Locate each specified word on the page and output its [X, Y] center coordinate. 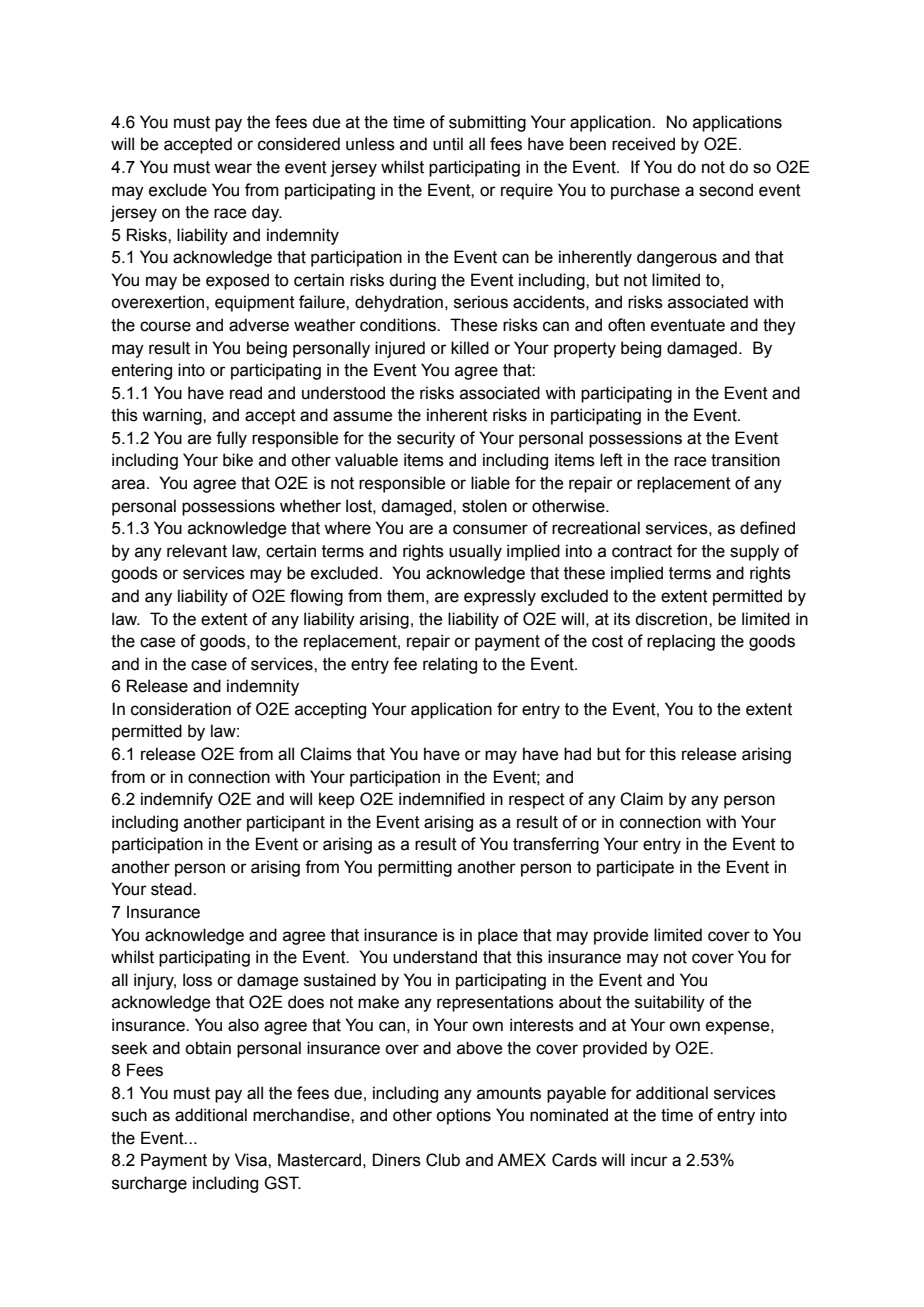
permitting [415, 868]
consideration [181, 709]
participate [635, 868]
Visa [252, 1160]
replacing [681, 642]
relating [450, 665]
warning [173, 416]
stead [172, 889]
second [726, 190]
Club [443, 1160]
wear [233, 168]
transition [745, 460]
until [448, 144]
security [426, 439]
